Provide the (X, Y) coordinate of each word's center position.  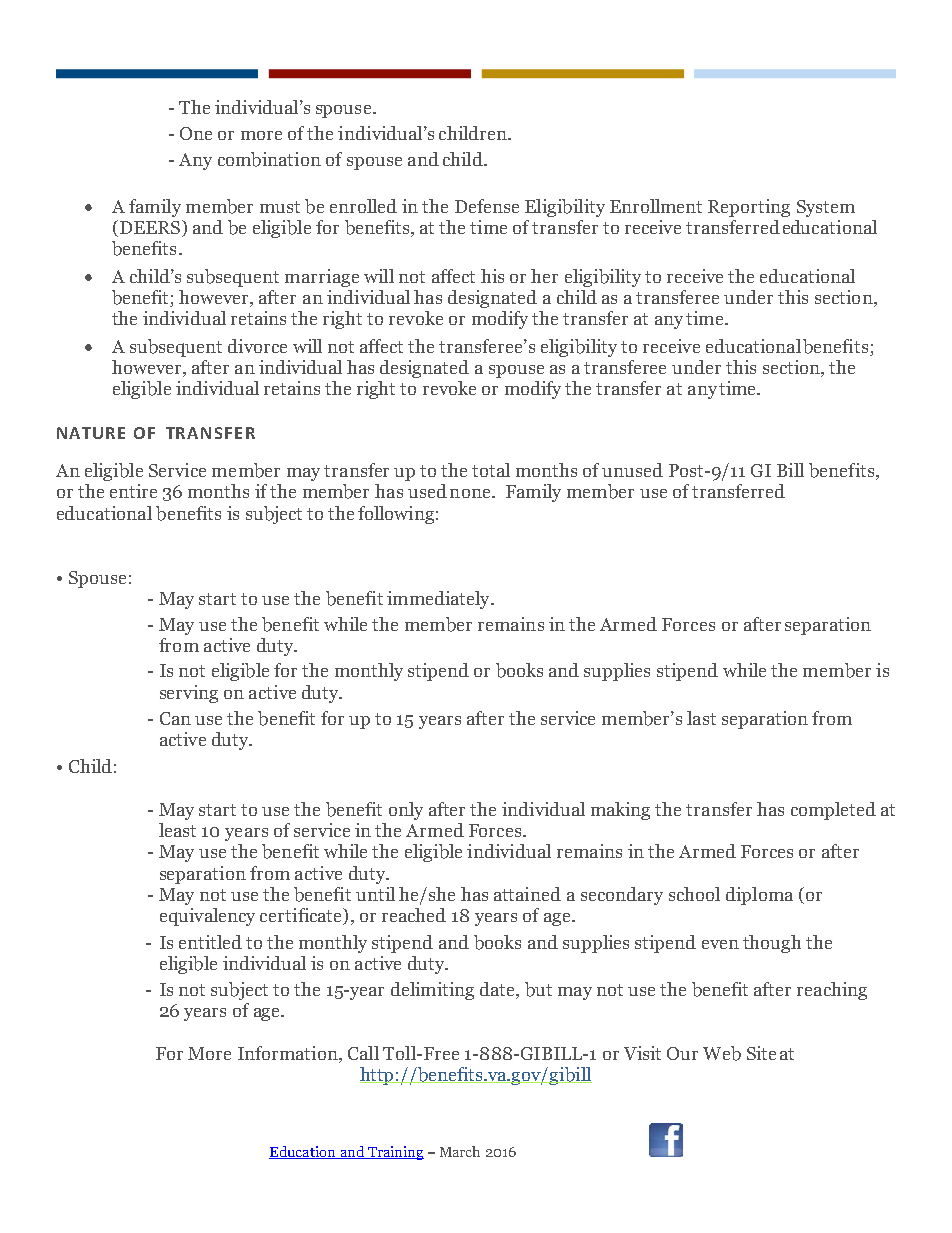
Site (761, 1053)
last (701, 718)
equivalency (207, 917)
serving (189, 694)
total (491, 470)
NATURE (91, 433)
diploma (759, 896)
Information (289, 1053)
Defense (487, 206)
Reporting (749, 208)
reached (414, 915)
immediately (439, 600)
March (460, 1151)
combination (269, 159)
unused (632, 470)
